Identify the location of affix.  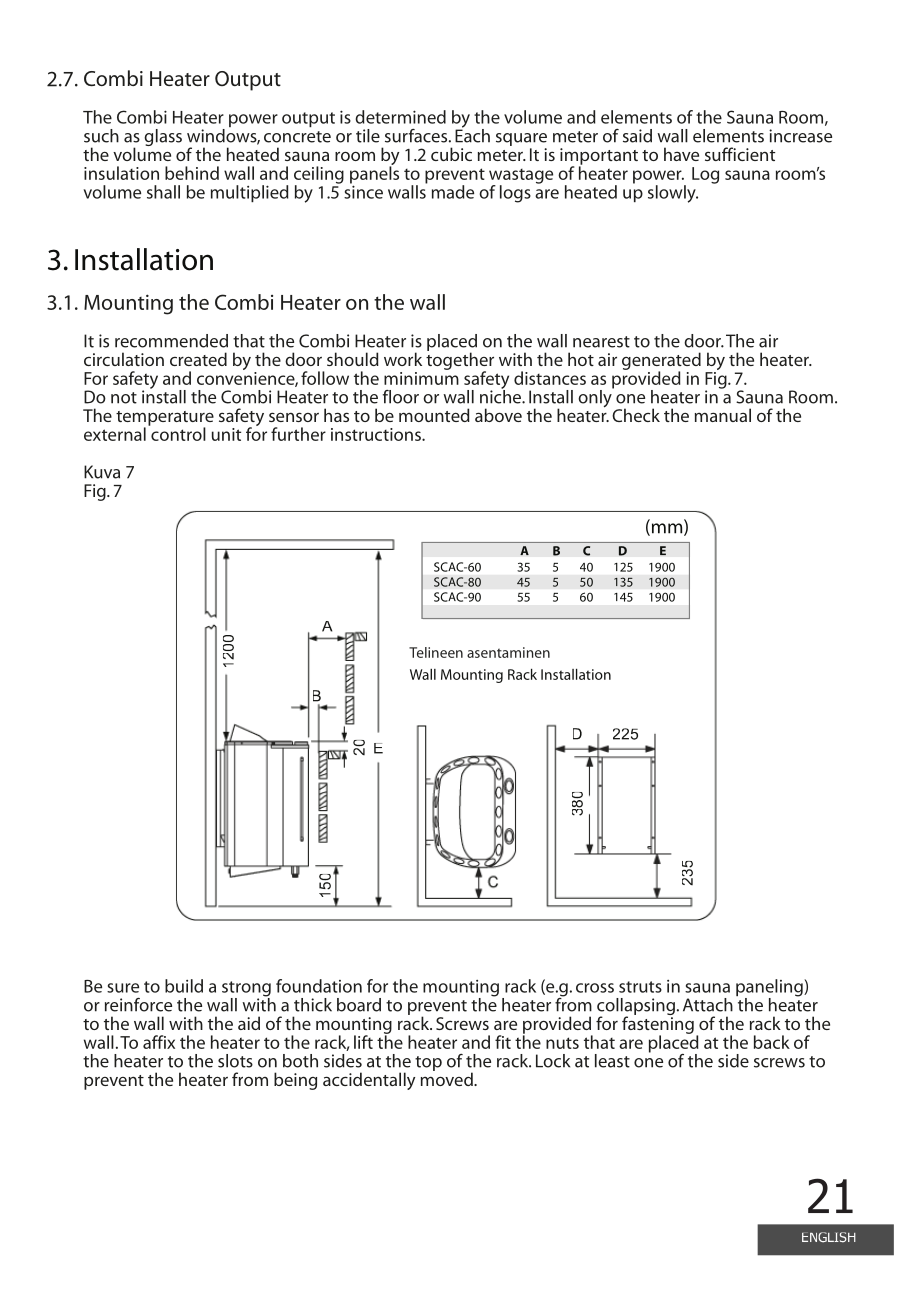
(159, 1042).
